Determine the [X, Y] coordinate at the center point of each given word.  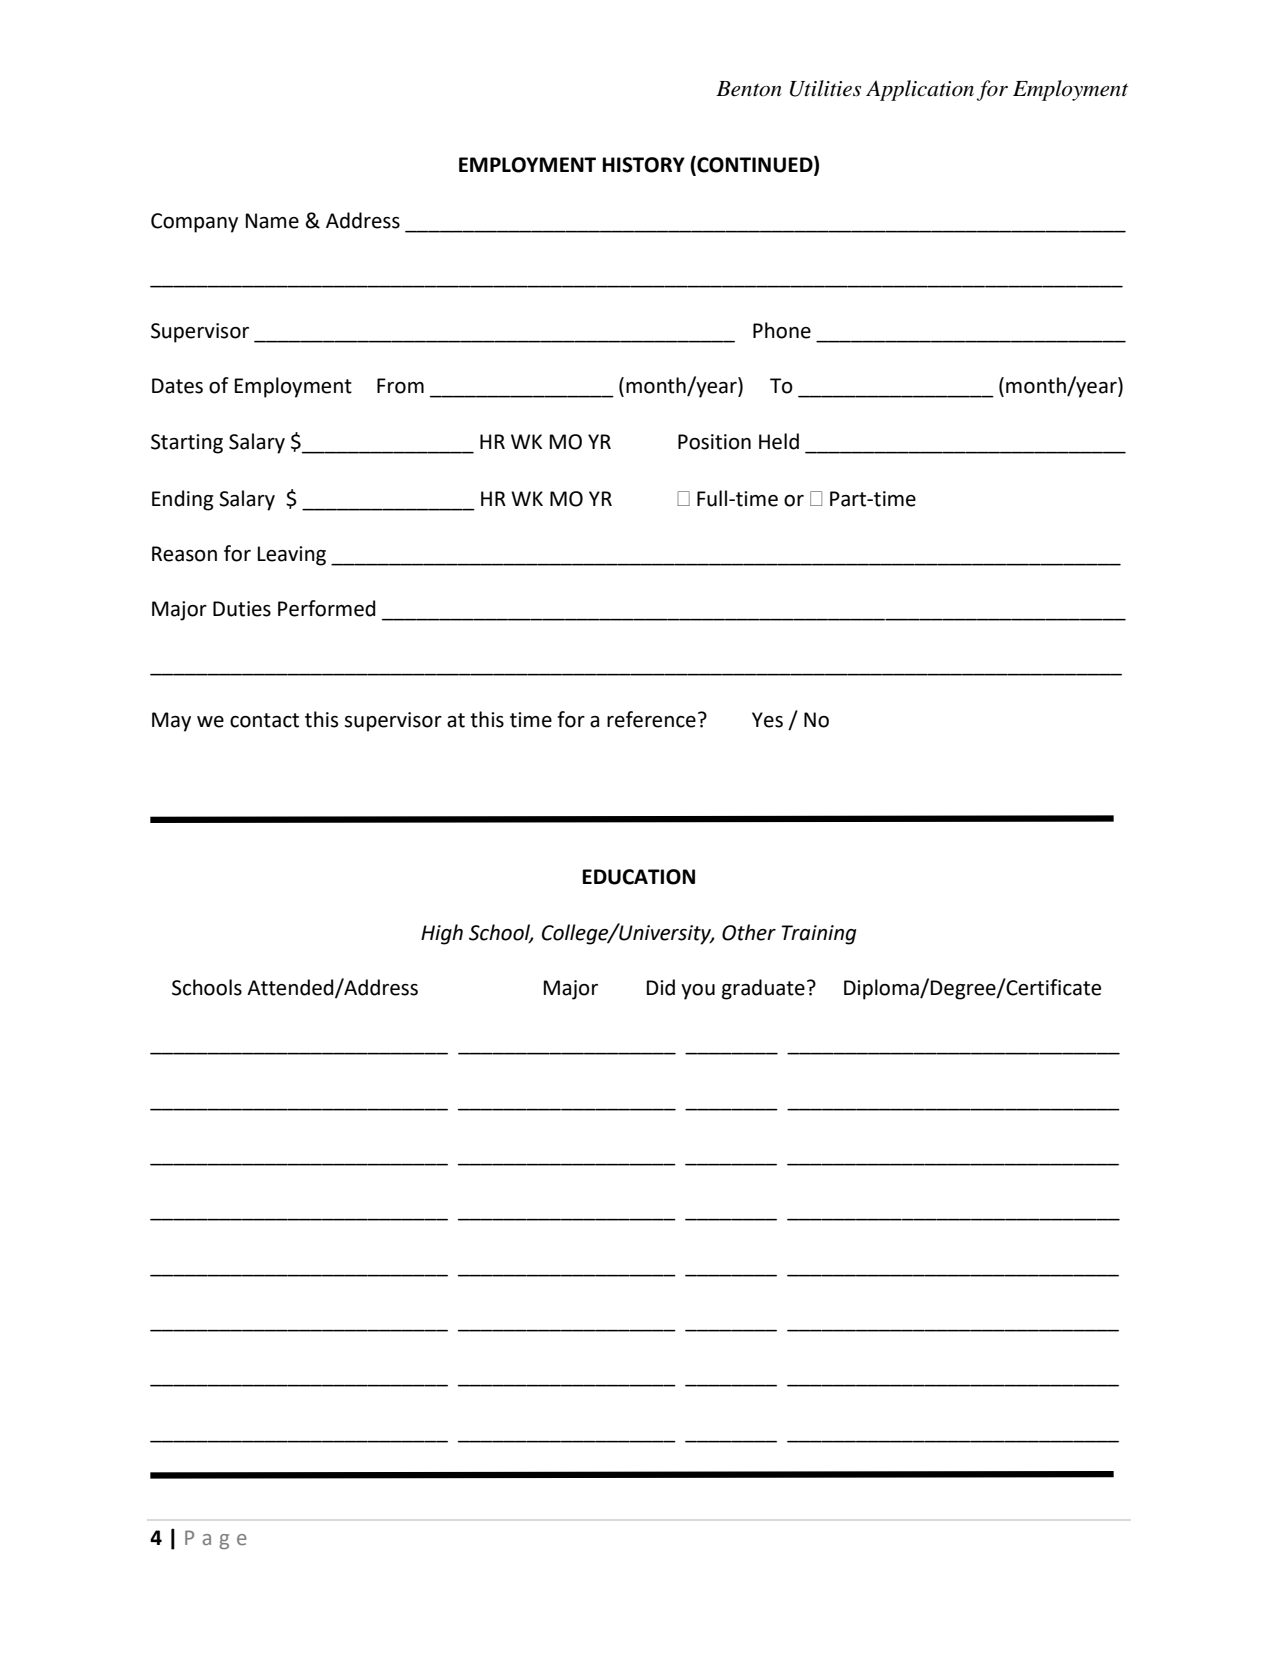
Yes [767, 720]
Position [714, 442]
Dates [177, 386]
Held [779, 441]
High [442, 934]
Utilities [825, 88]
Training [818, 935]
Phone [782, 330]
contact [264, 720]
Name [272, 221]
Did [661, 987]
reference [651, 719]
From [400, 386]
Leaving [292, 556]
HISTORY [643, 165]
